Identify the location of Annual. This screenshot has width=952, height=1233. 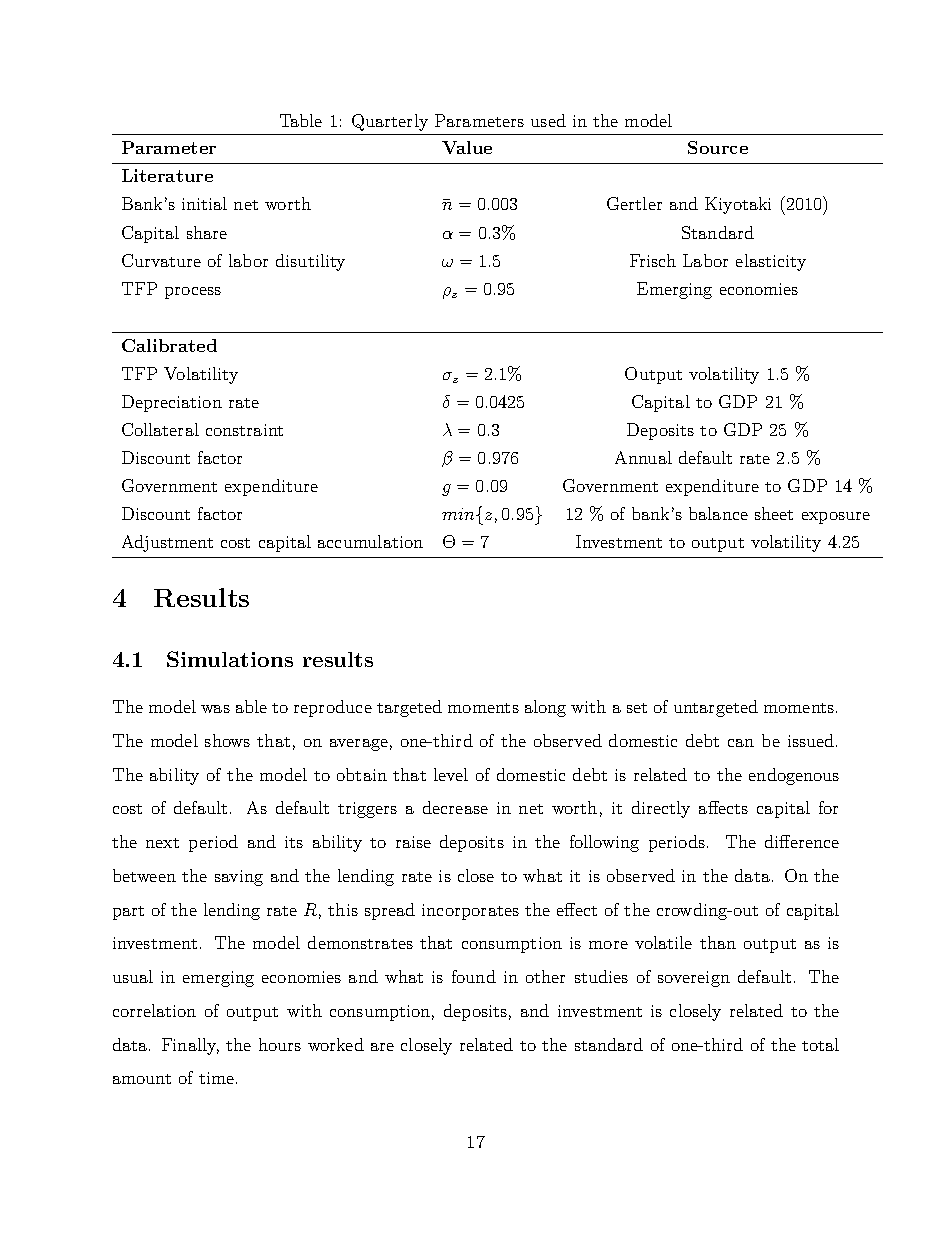
(643, 457).
